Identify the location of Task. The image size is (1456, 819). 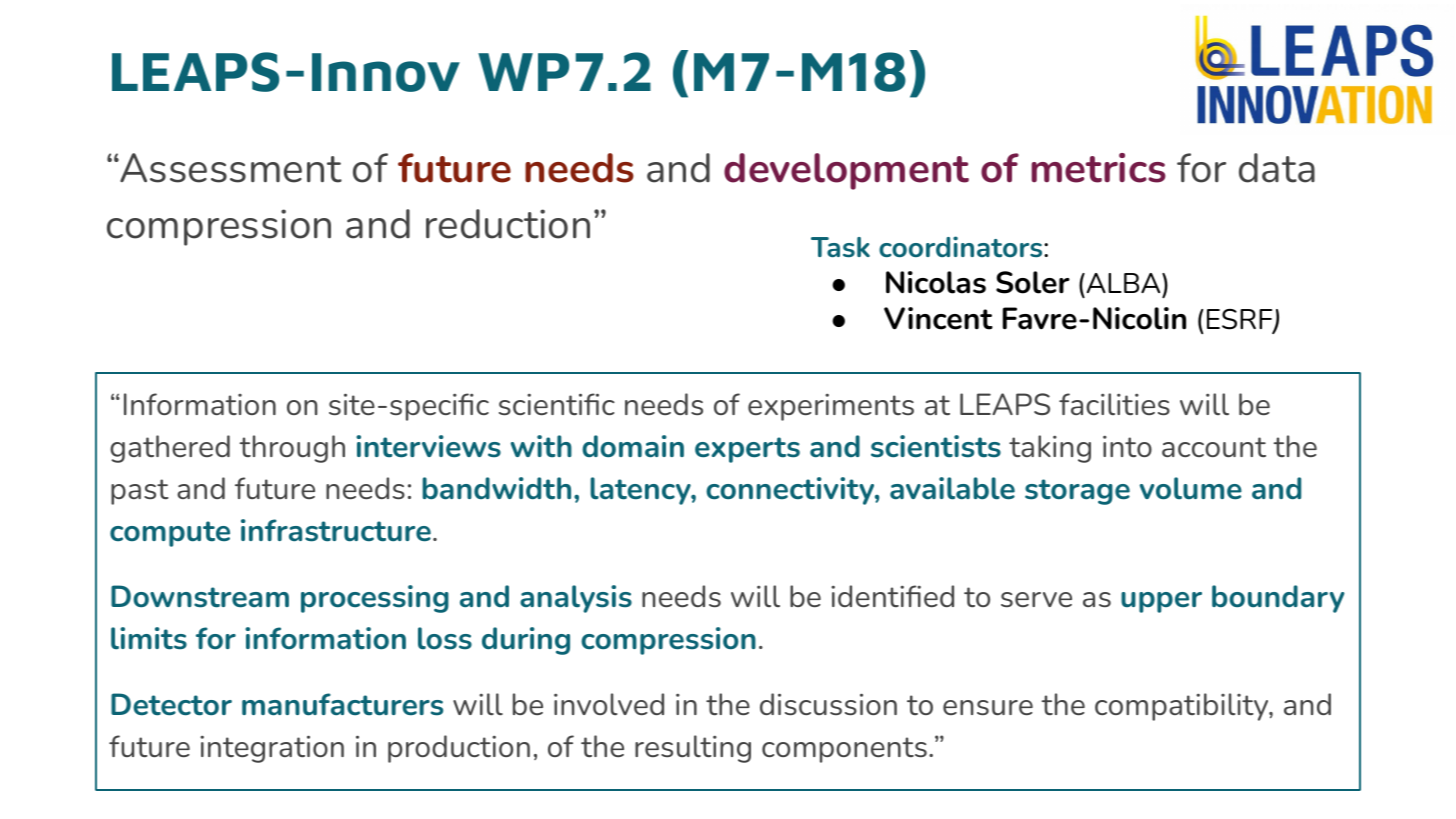
(840, 247).
